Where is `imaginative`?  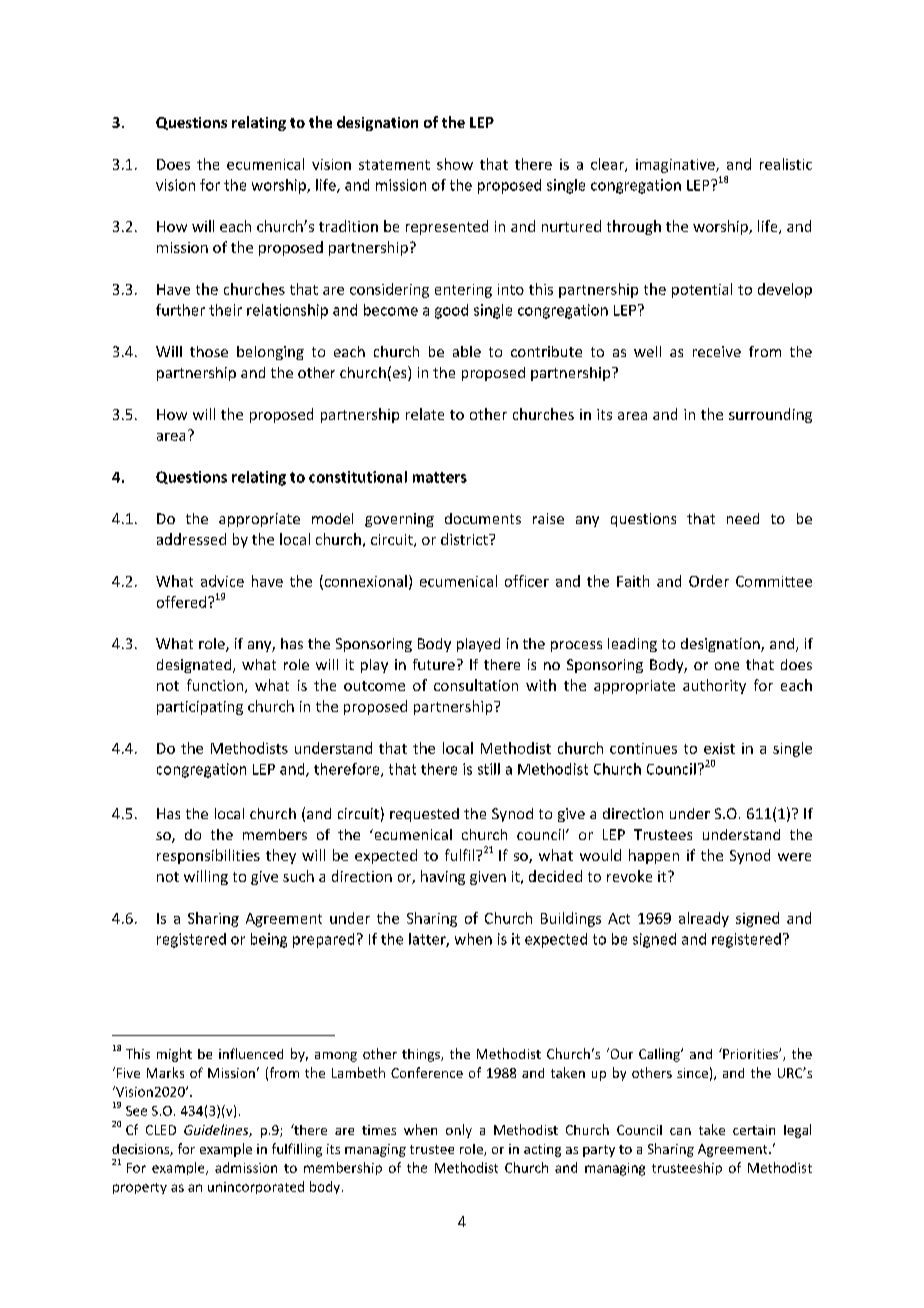
imaginative is located at coordinates (676, 166).
